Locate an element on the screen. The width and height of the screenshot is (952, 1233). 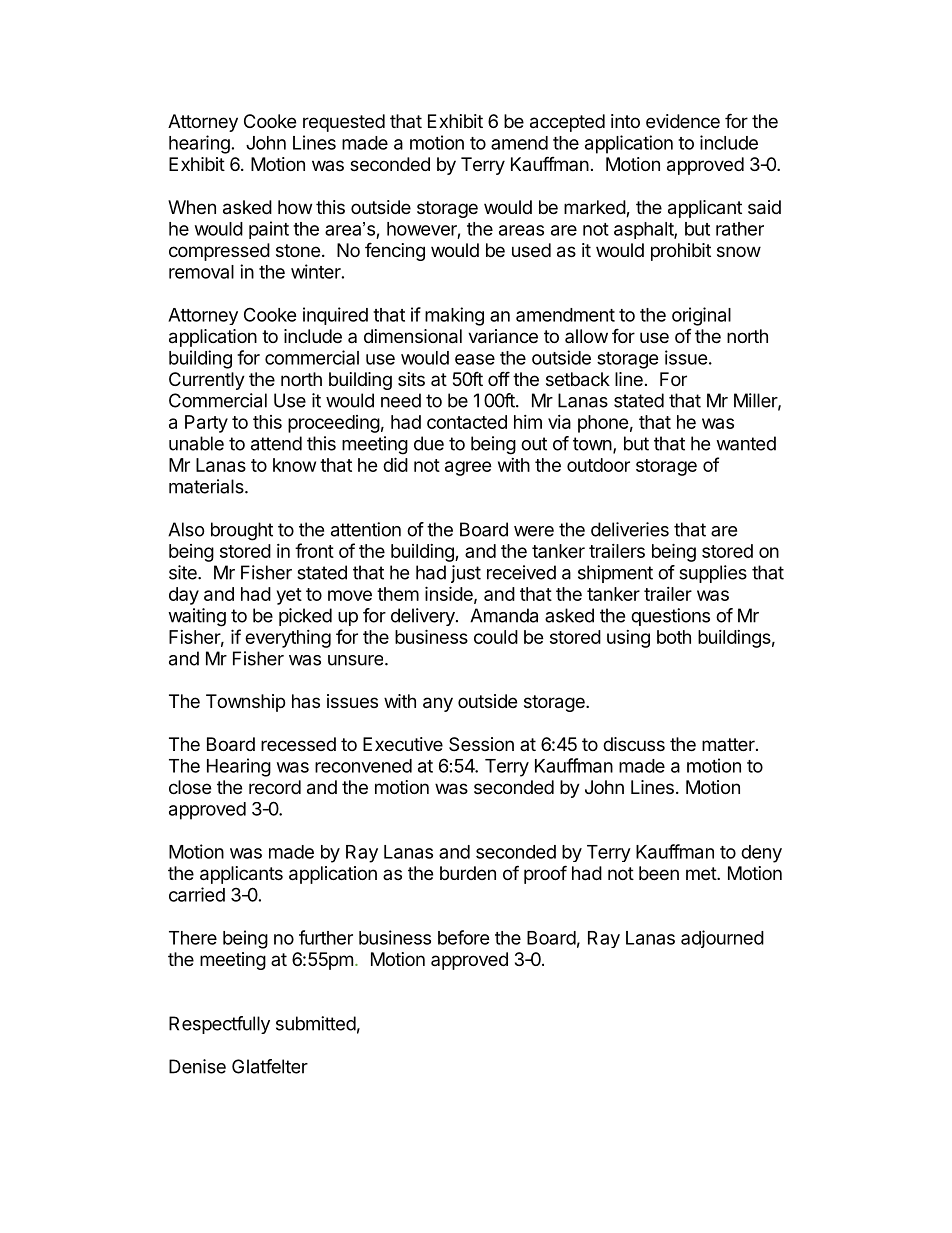
deliveries is located at coordinates (630, 529).
